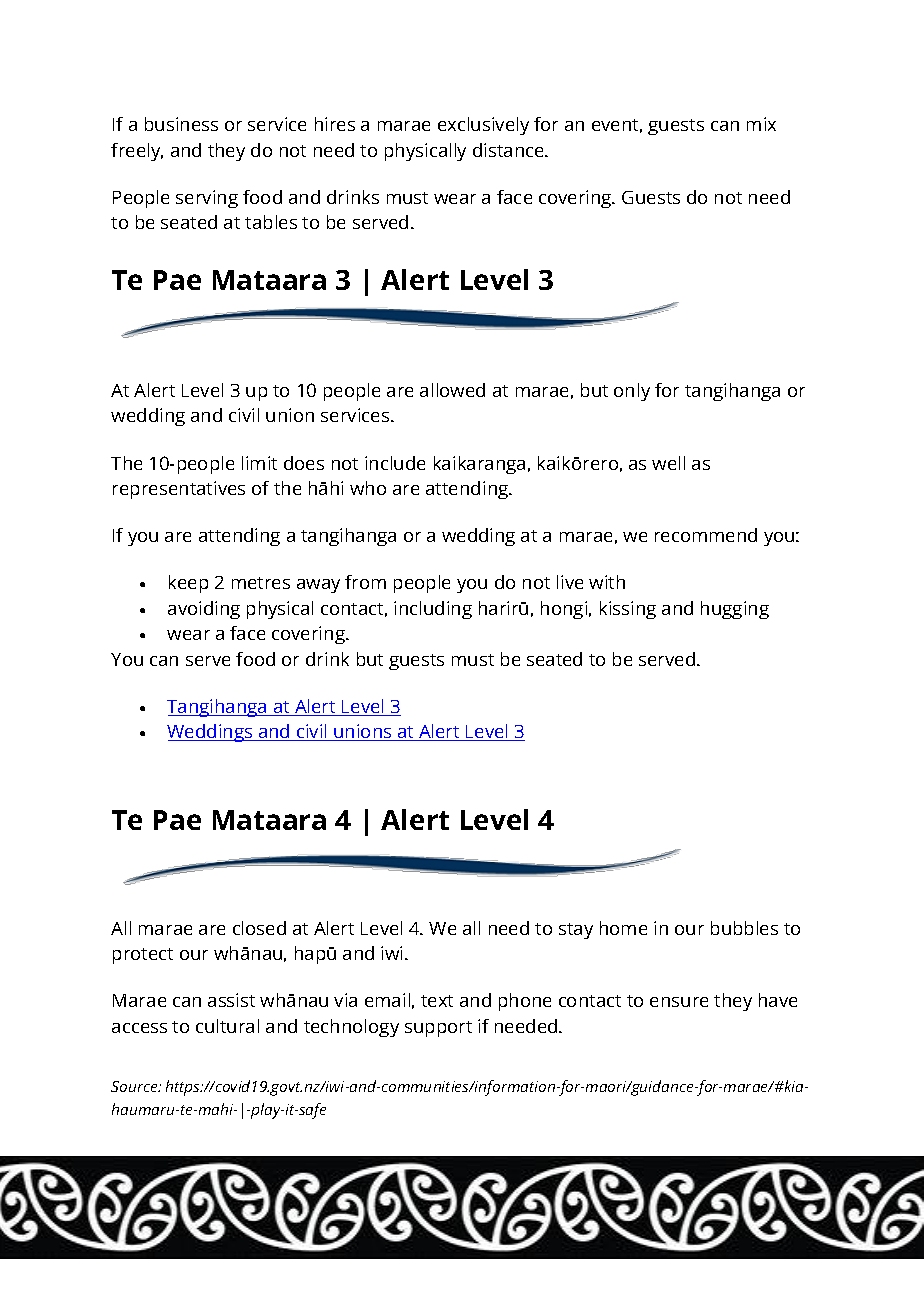 Image resolution: width=924 pixels, height=1308 pixels. I want to click on cultural, so click(227, 1026).
